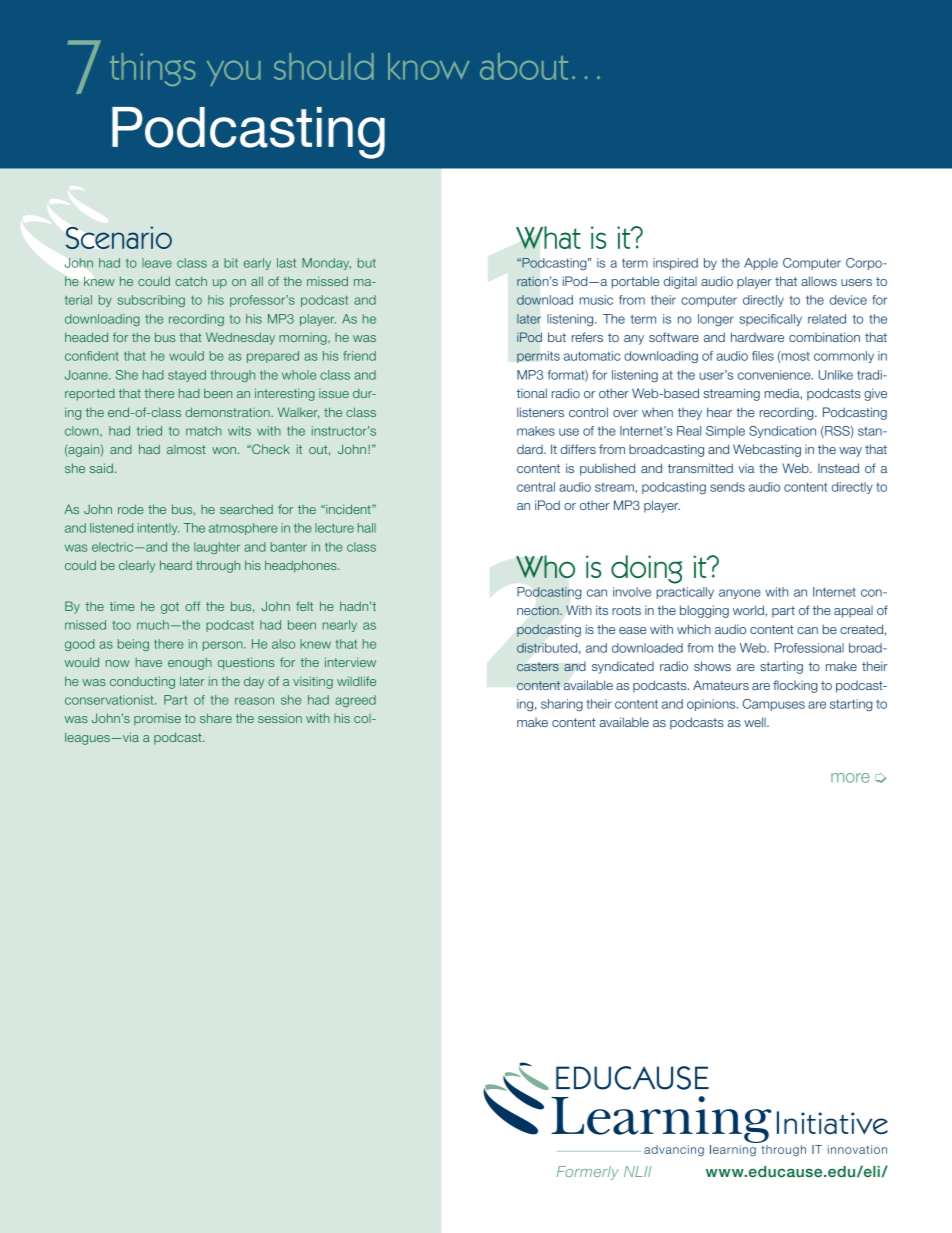 The width and height of the page is (952, 1233). Describe the element at coordinates (761, 264) in the page. I see `Apple` at that location.
